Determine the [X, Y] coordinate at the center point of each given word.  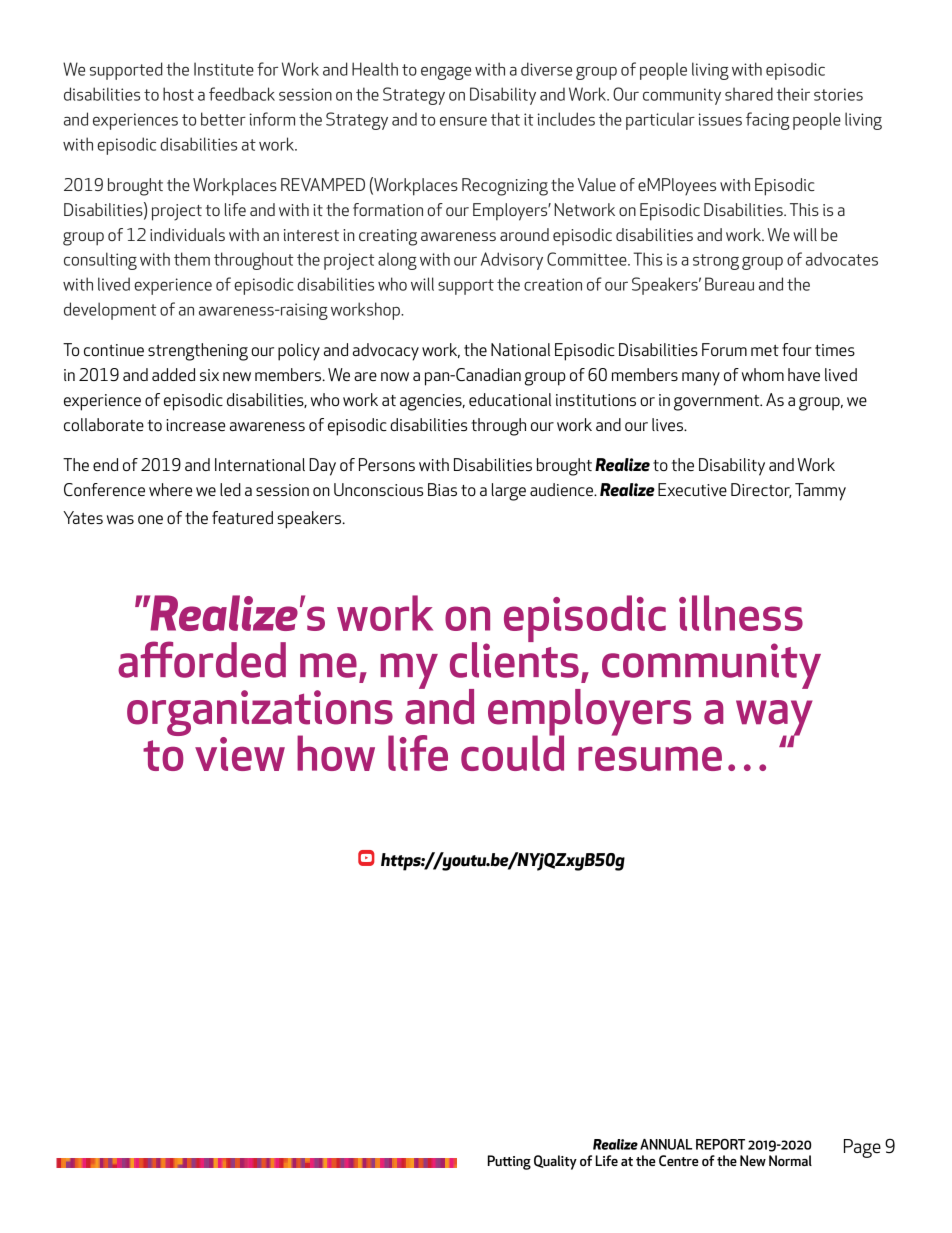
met [765, 350]
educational [510, 399]
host [178, 94]
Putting [509, 1162]
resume [650, 759]
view [240, 754]
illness [741, 613]
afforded [202, 659]
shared [749, 94]
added [173, 374]
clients [514, 659]
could [512, 752]
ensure [463, 121]
